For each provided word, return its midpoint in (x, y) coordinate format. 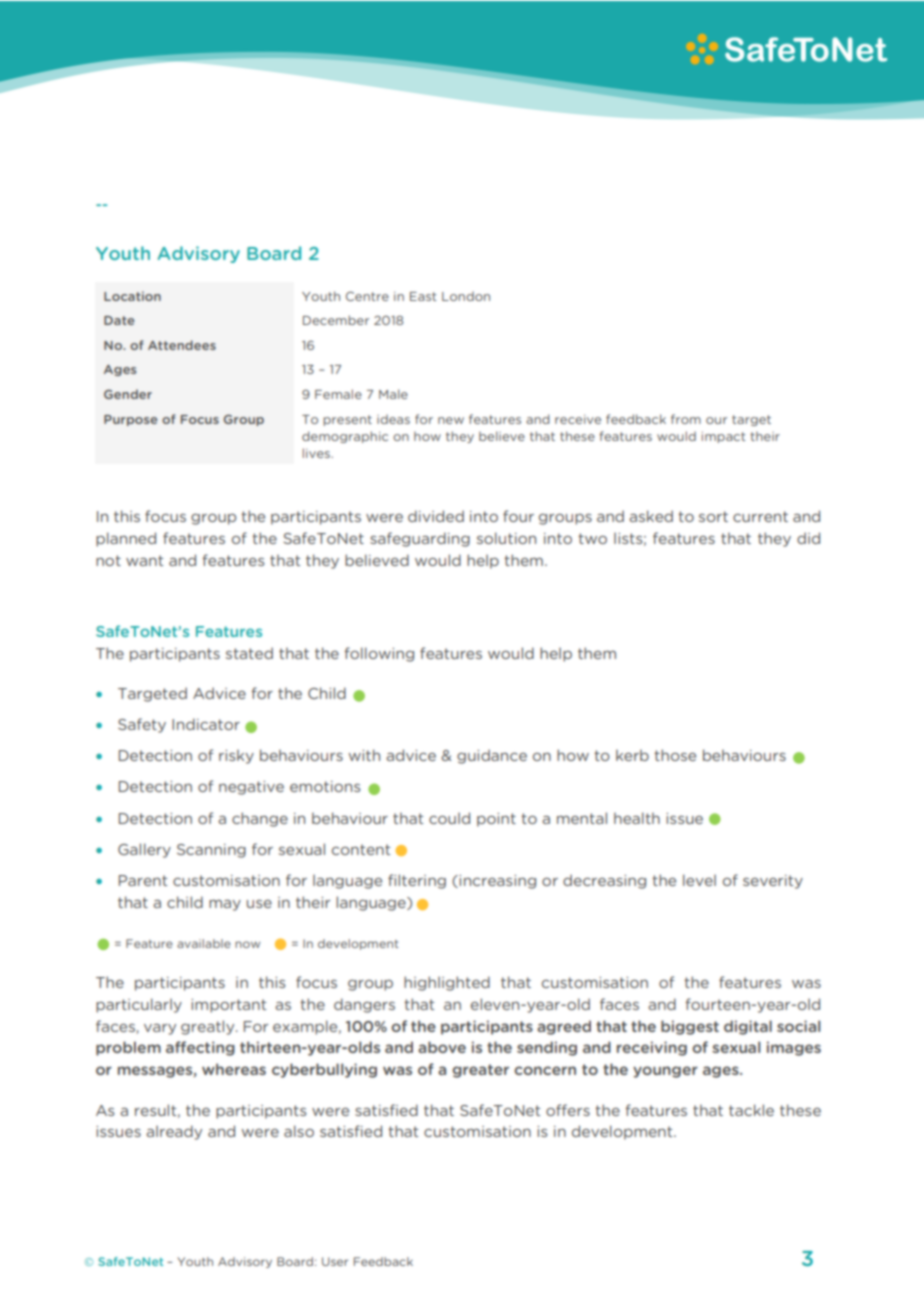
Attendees (182, 345)
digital (748, 1027)
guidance (492, 756)
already (174, 1132)
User (335, 1261)
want (144, 560)
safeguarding (420, 539)
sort (713, 516)
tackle (751, 1110)
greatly (209, 1027)
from (686, 419)
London (466, 296)
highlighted (447, 983)
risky (236, 757)
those (675, 755)
